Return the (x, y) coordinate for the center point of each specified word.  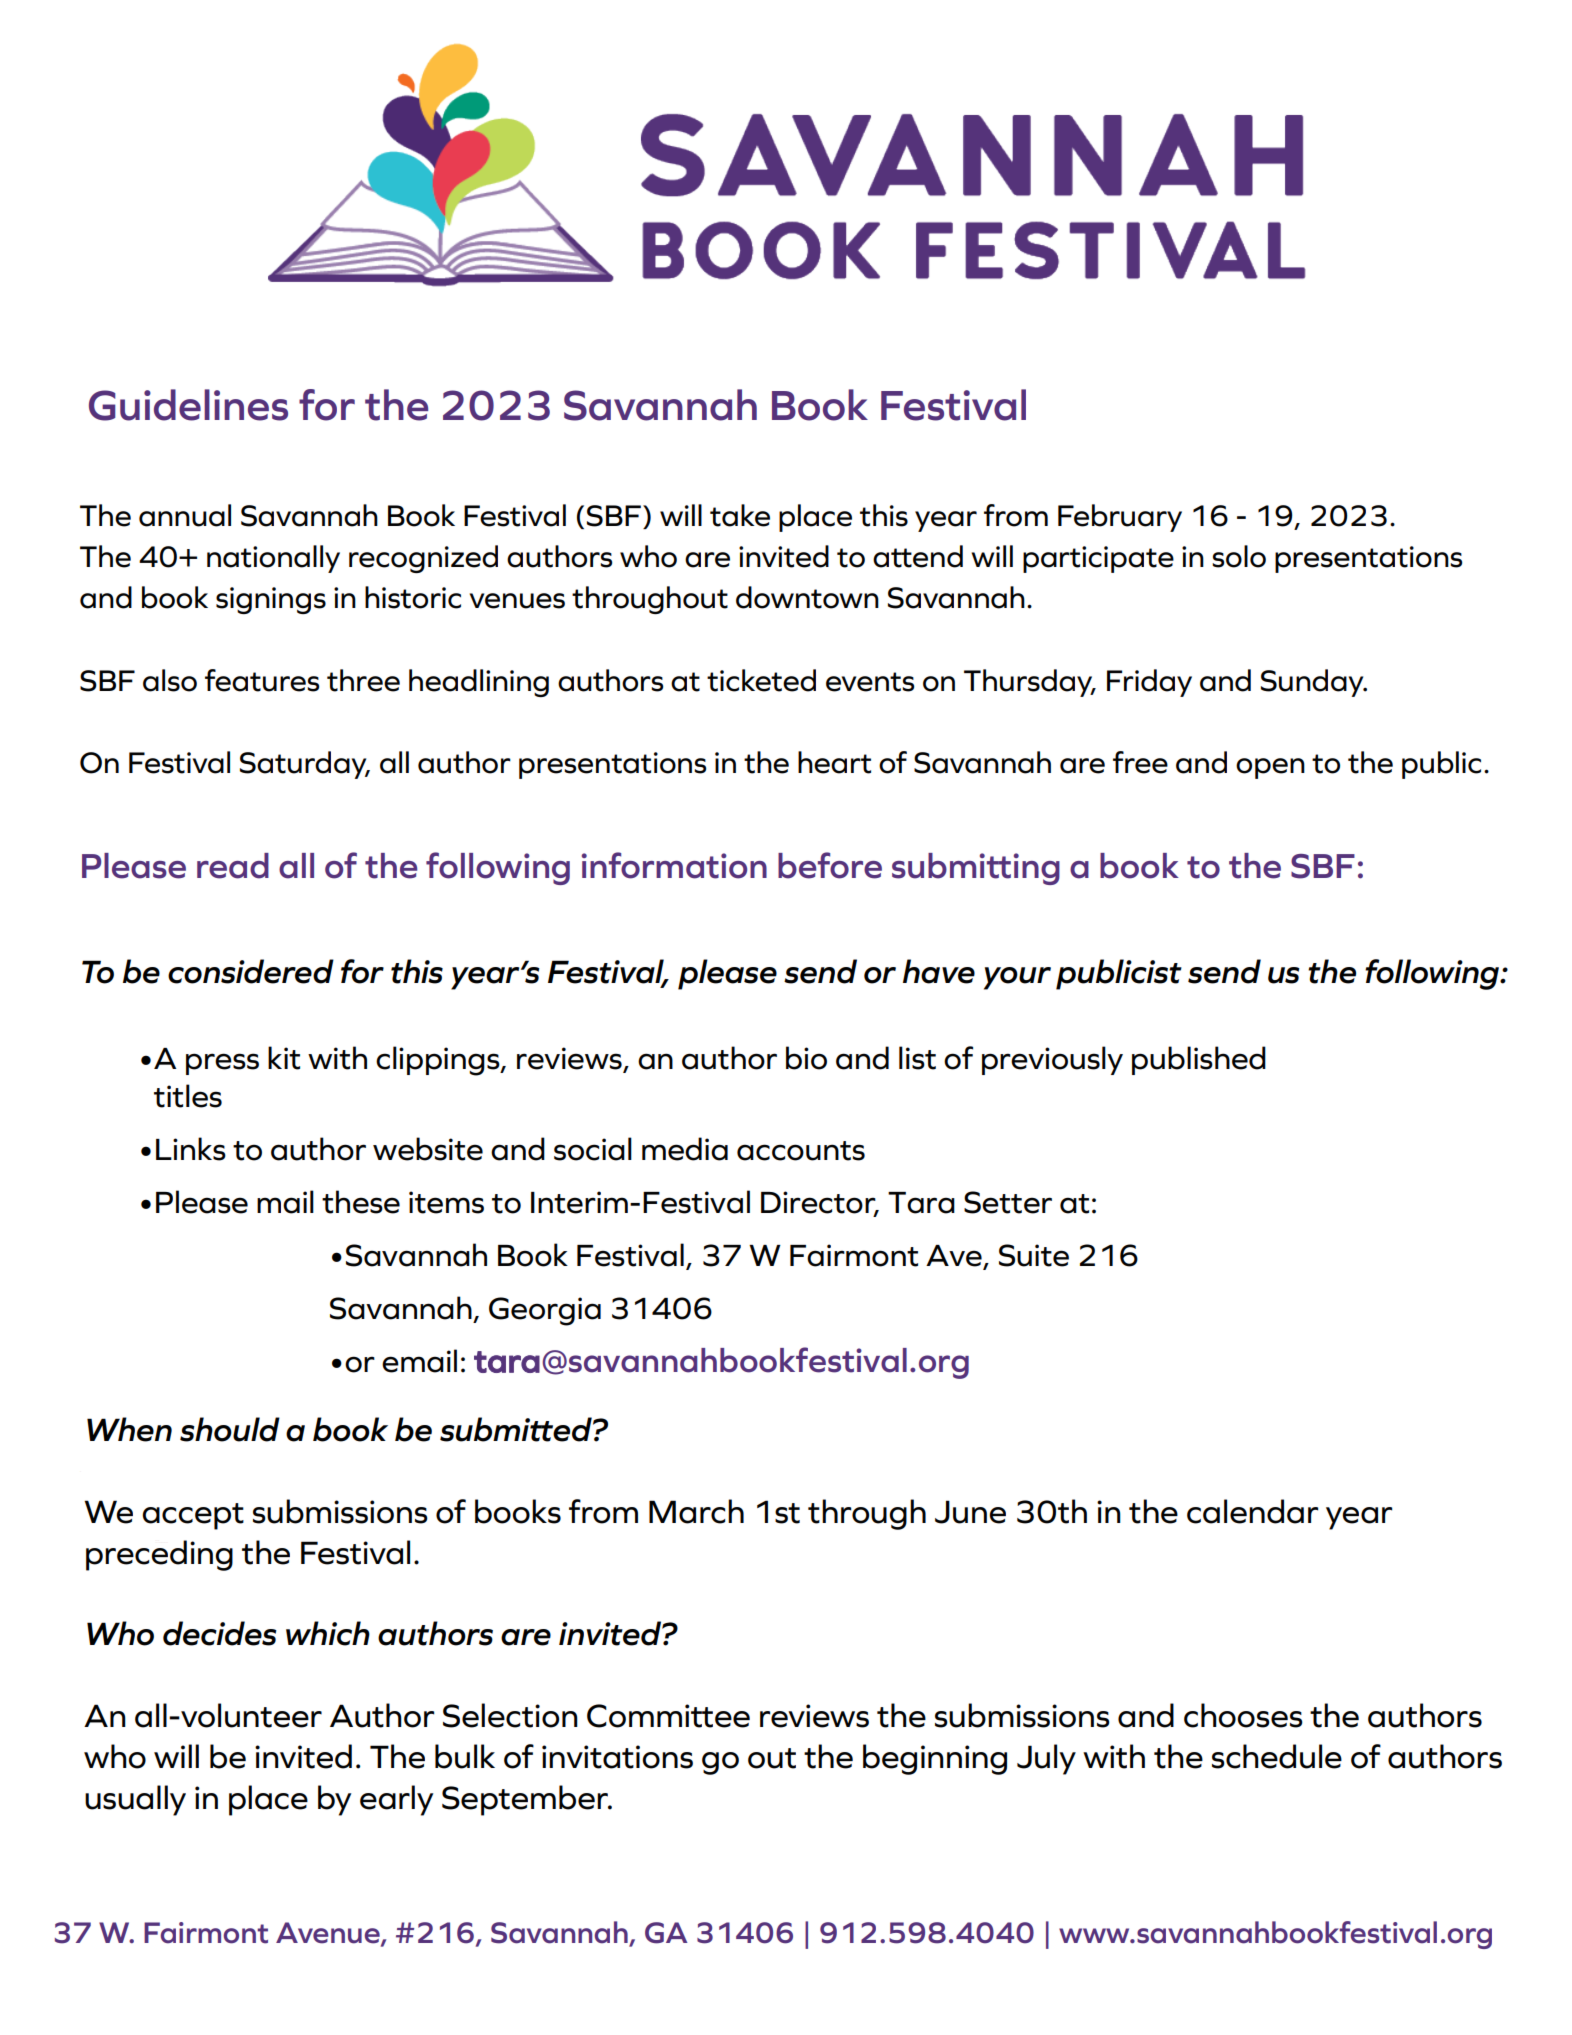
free (1140, 762)
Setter (1008, 1202)
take (740, 515)
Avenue (329, 1933)
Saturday (304, 765)
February (1120, 518)
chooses (1243, 1715)
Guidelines (188, 405)
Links (191, 1149)
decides (220, 1633)
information (674, 865)
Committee (668, 1716)
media (685, 1149)
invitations (617, 1757)
